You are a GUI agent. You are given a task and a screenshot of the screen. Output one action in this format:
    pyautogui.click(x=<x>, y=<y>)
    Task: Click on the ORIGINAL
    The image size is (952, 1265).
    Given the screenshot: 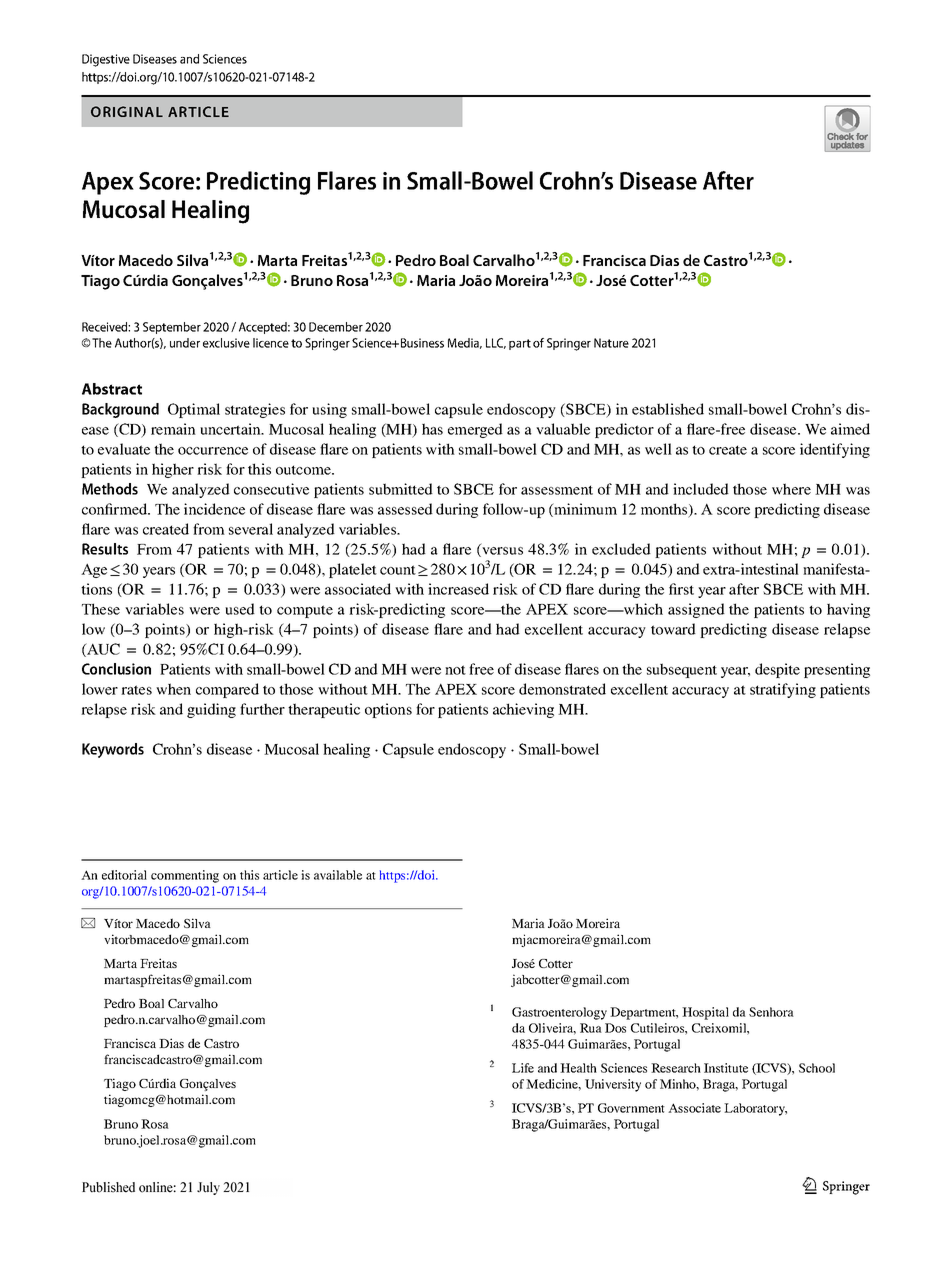 What is the action you would take?
    pyautogui.click(x=127, y=111)
